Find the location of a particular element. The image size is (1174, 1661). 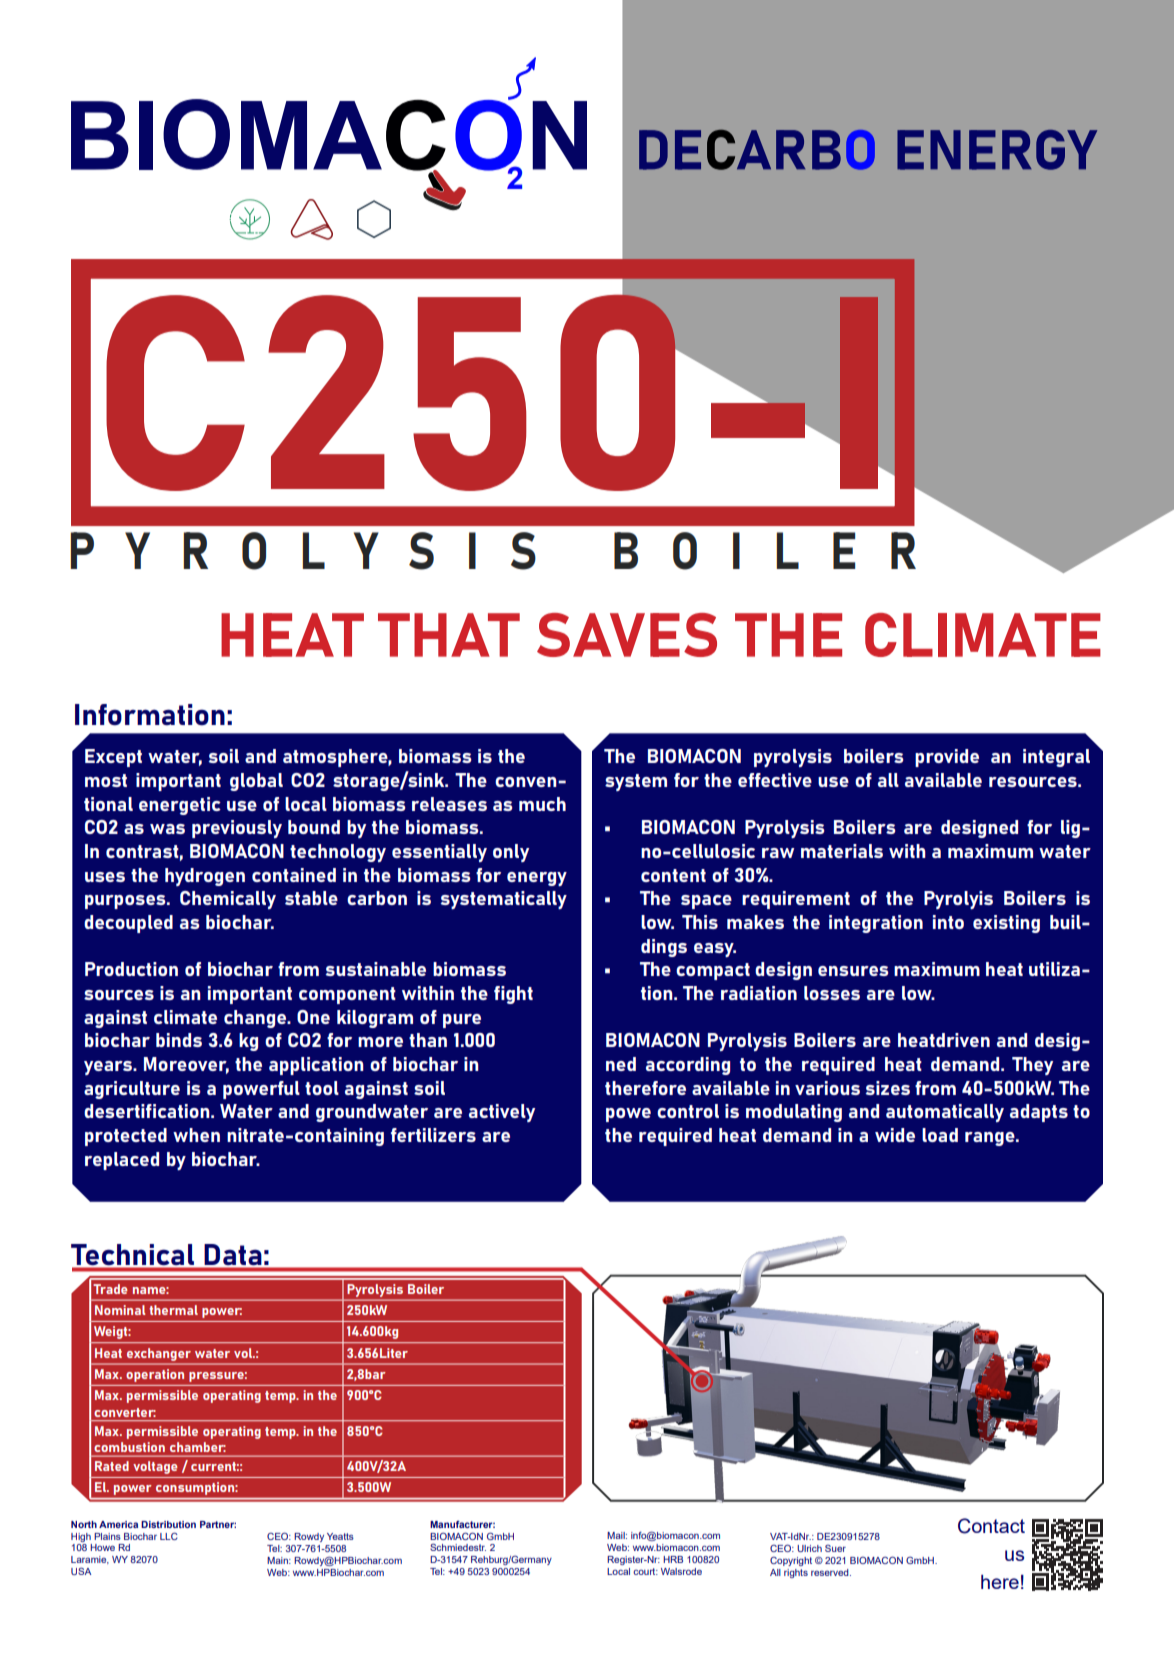

HRB is located at coordinates (673, 1559).
